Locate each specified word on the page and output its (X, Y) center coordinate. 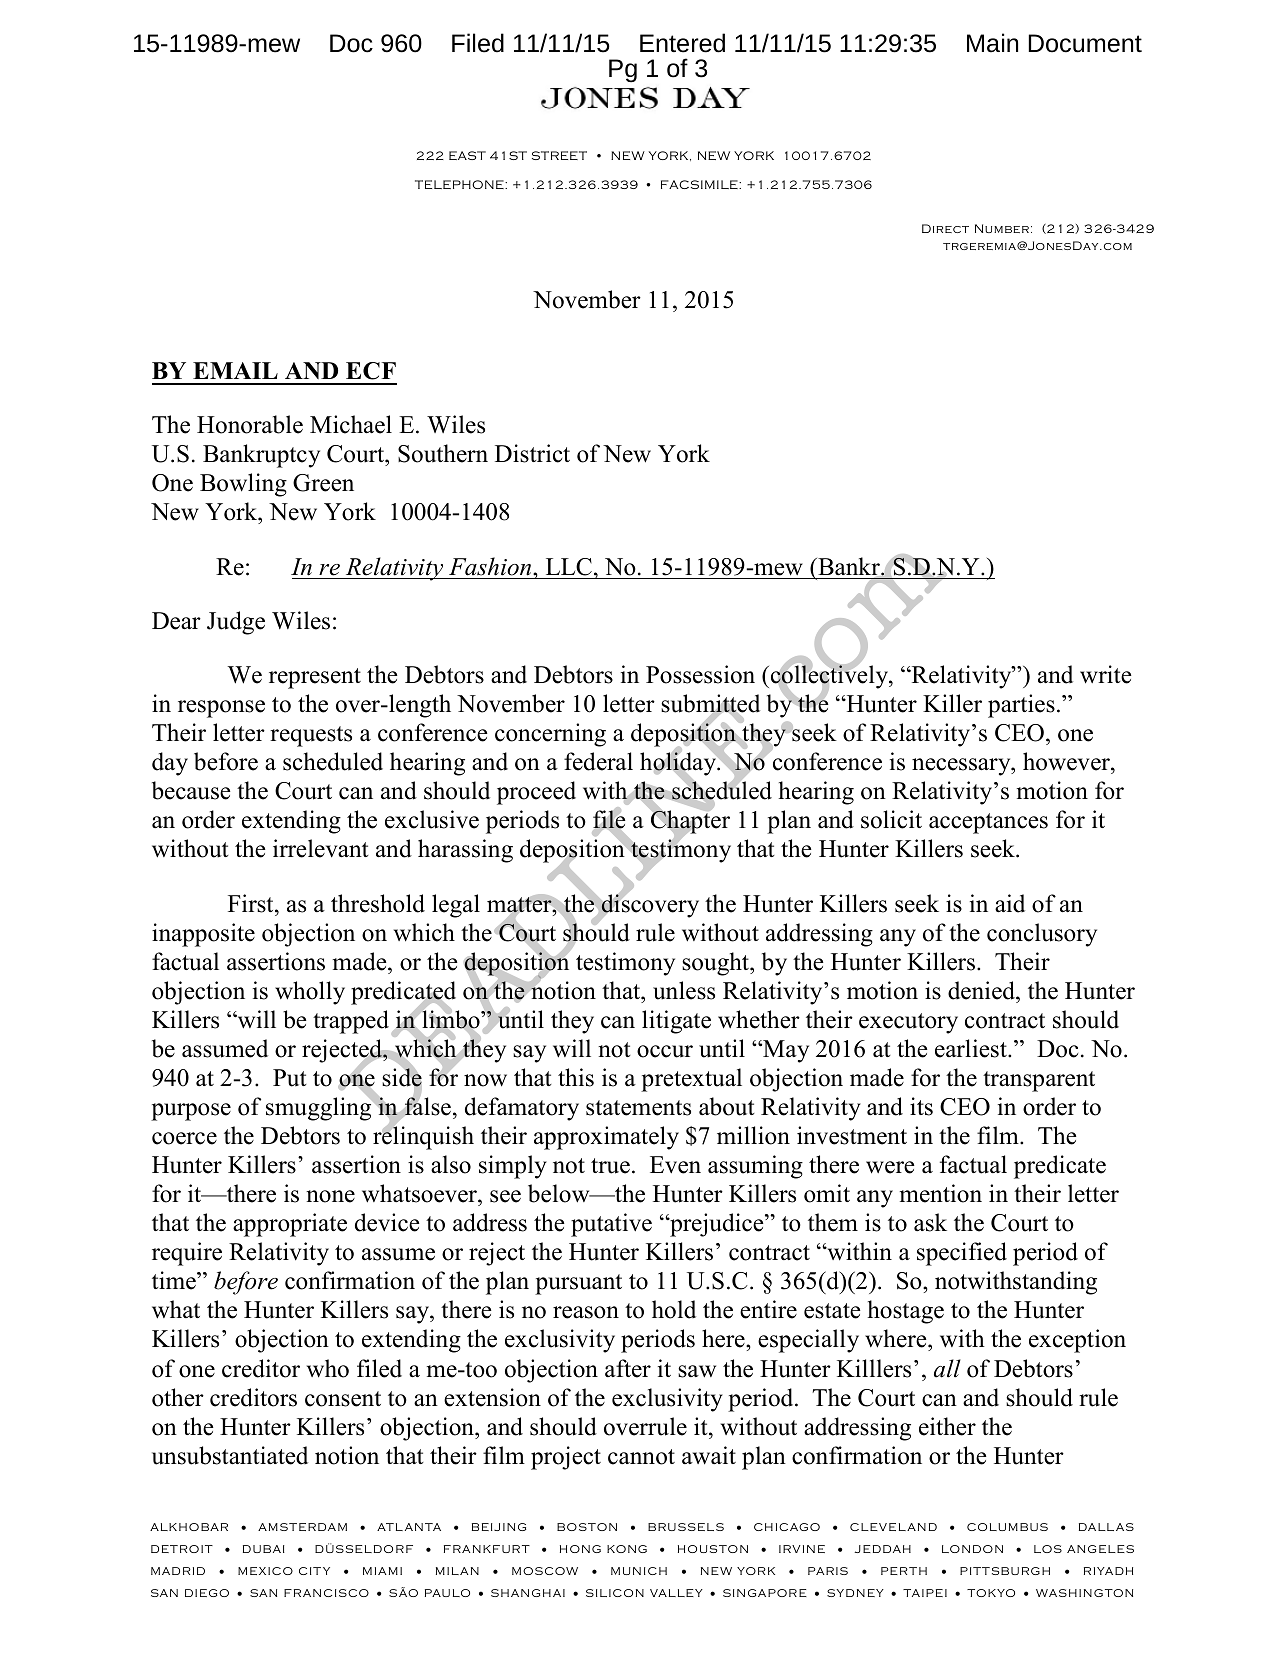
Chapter (690, 823)
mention (941, 1193)
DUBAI (264, 1549)
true (610, 1166)
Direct (945, 228)
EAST (467, 155)
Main (992, 43)
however (1067, 763)
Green (323, 483)
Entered (682, 43)
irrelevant (321, 848)
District (532, 453)
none (330, 1196)
